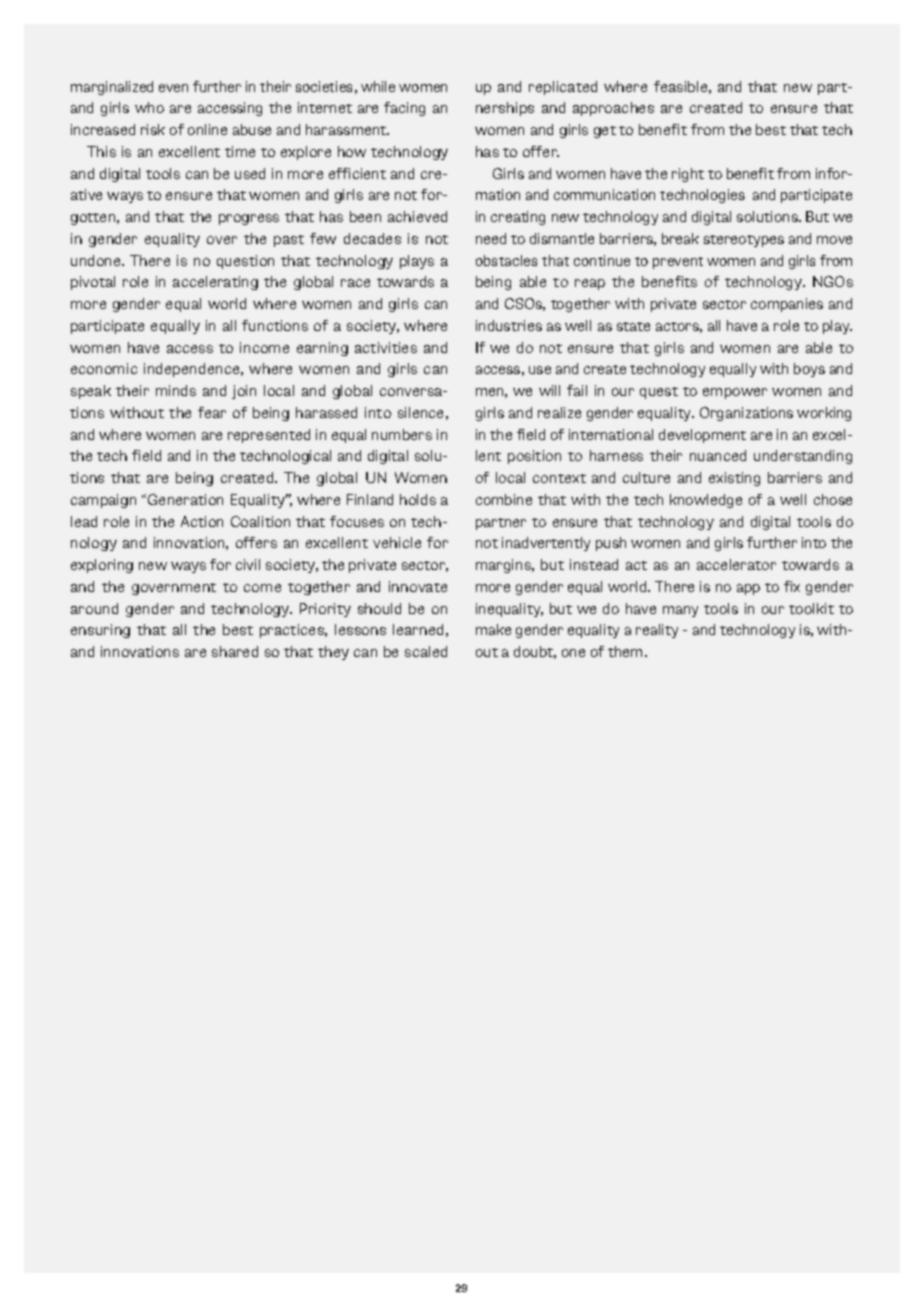  I want to click on need, so click(491, 238).
